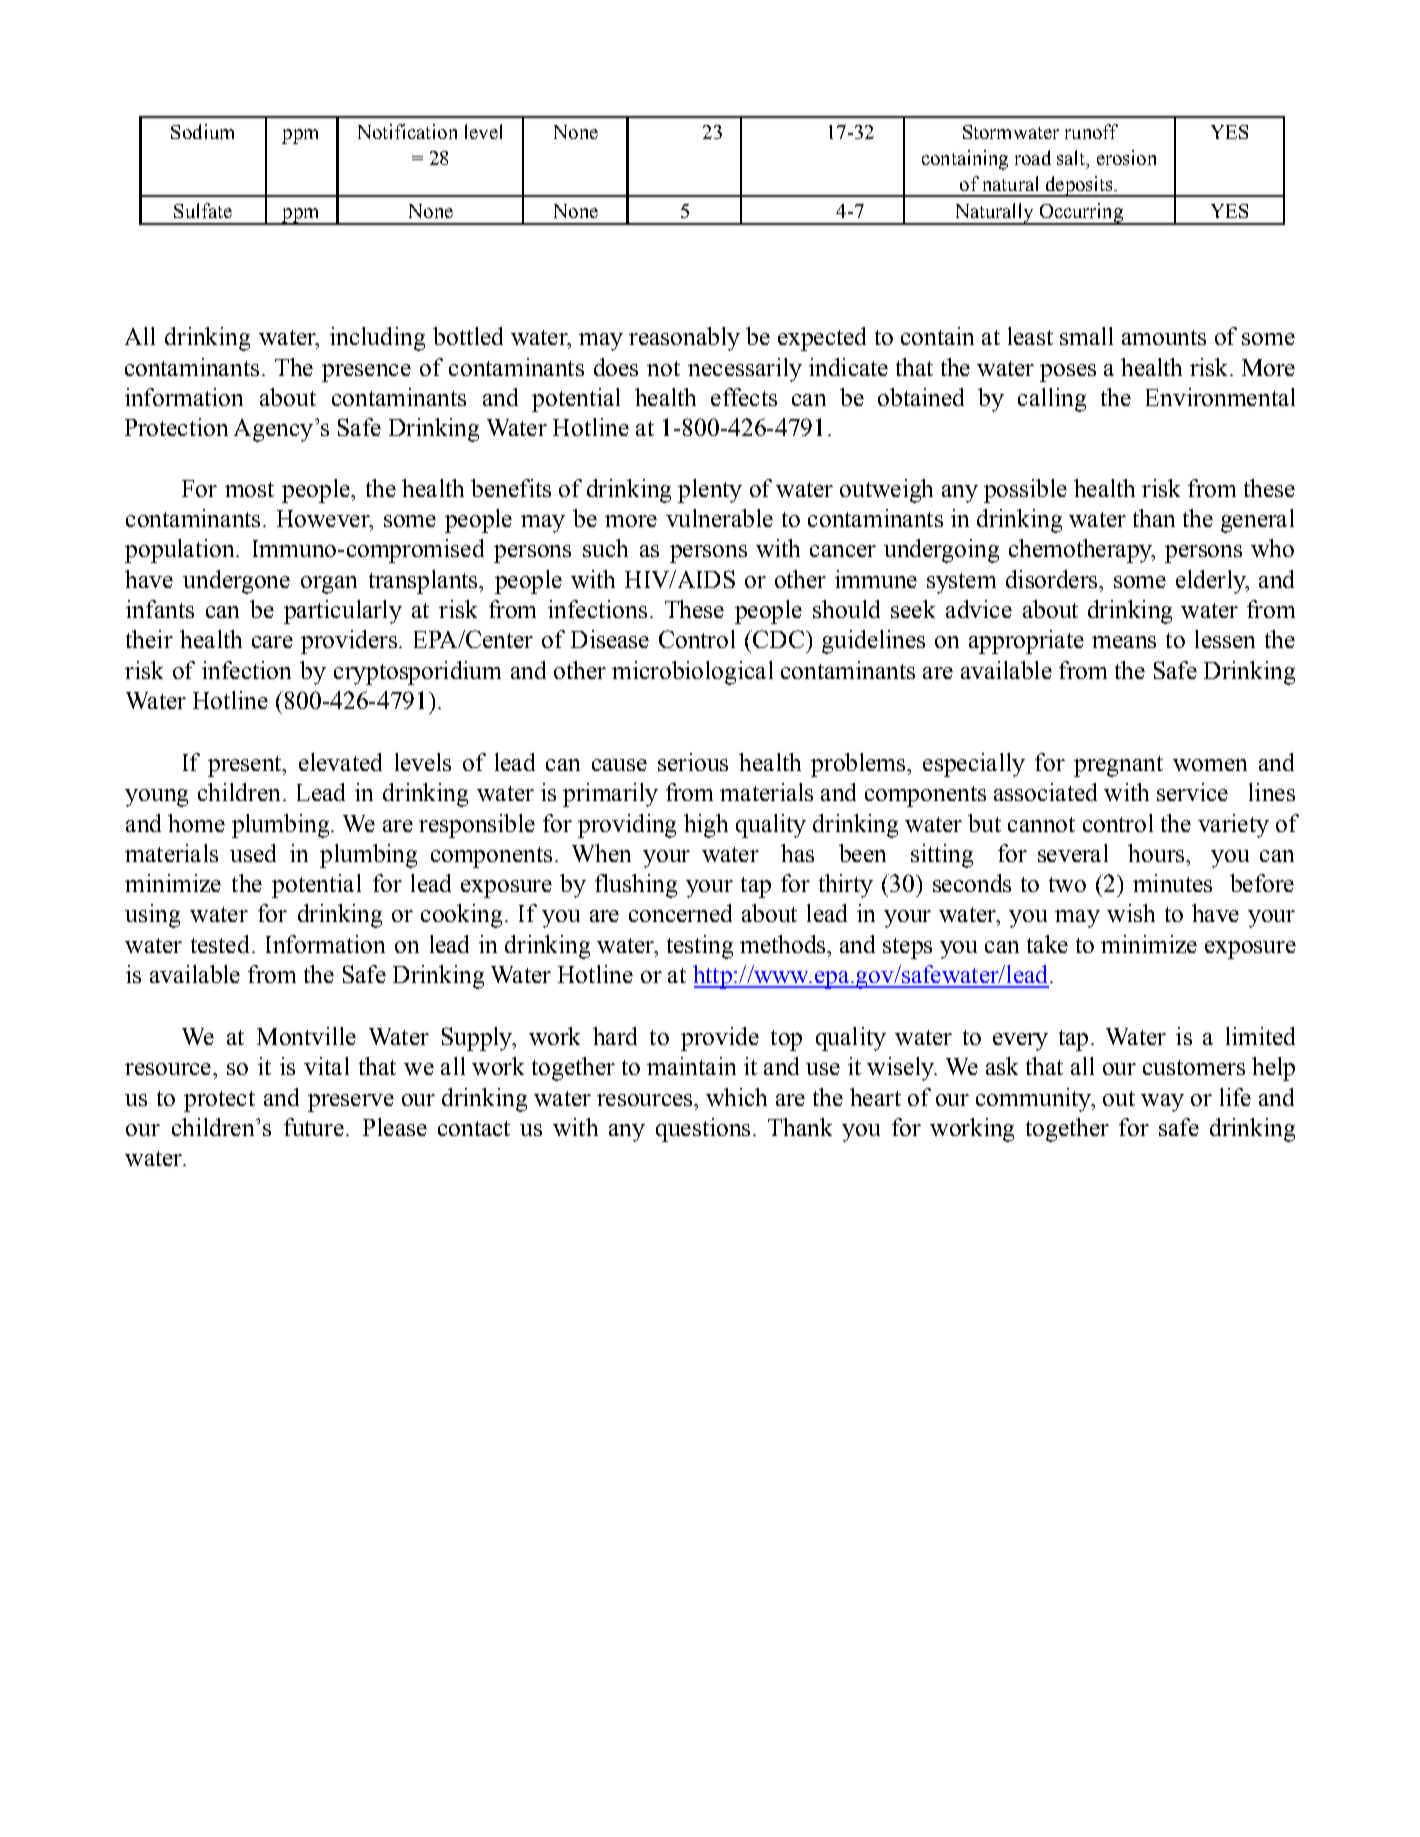 The image size is (1420, 1837). I want to click on care, so click(272, 642).
